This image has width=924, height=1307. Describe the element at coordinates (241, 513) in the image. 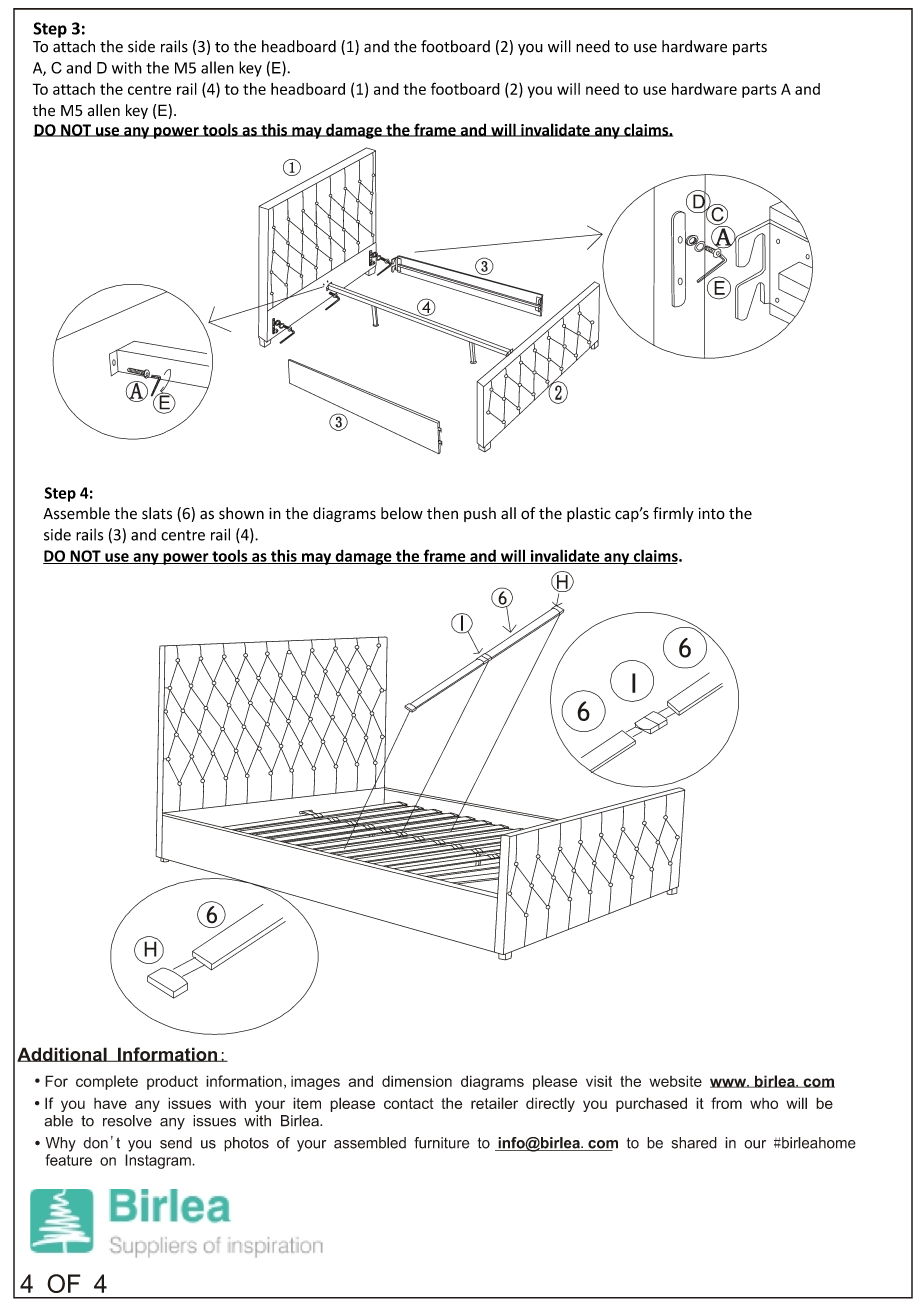

I see `shown` at that location.
